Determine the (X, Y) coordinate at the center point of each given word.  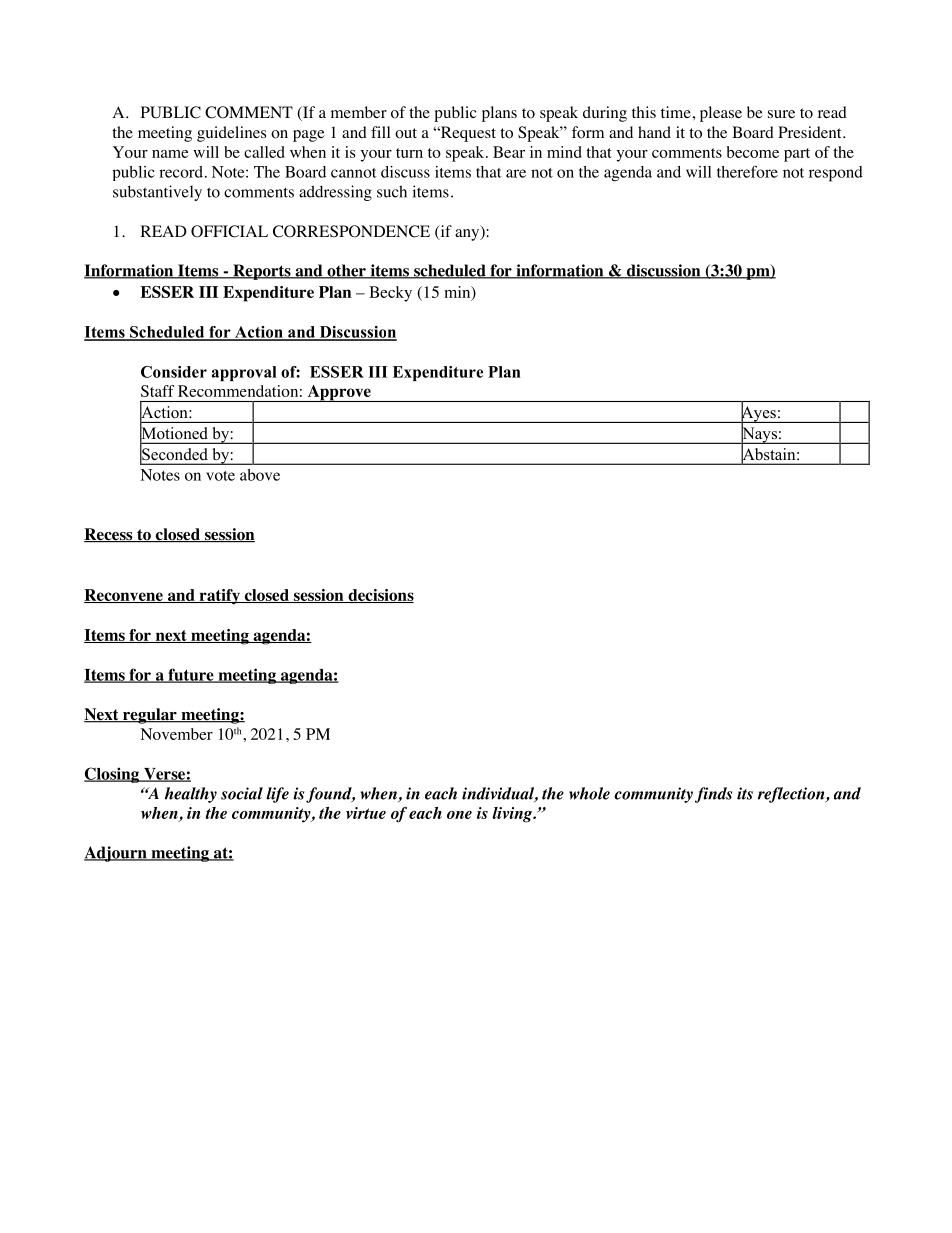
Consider (174, 372)
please (721, 114)
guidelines (231, 134)
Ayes (758, 414)
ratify (219, 597)
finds (713, 795)
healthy (191, 795)
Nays (759, 435)
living (513, 815)
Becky (390, 294)
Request (467, 134)
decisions (380, 596)
